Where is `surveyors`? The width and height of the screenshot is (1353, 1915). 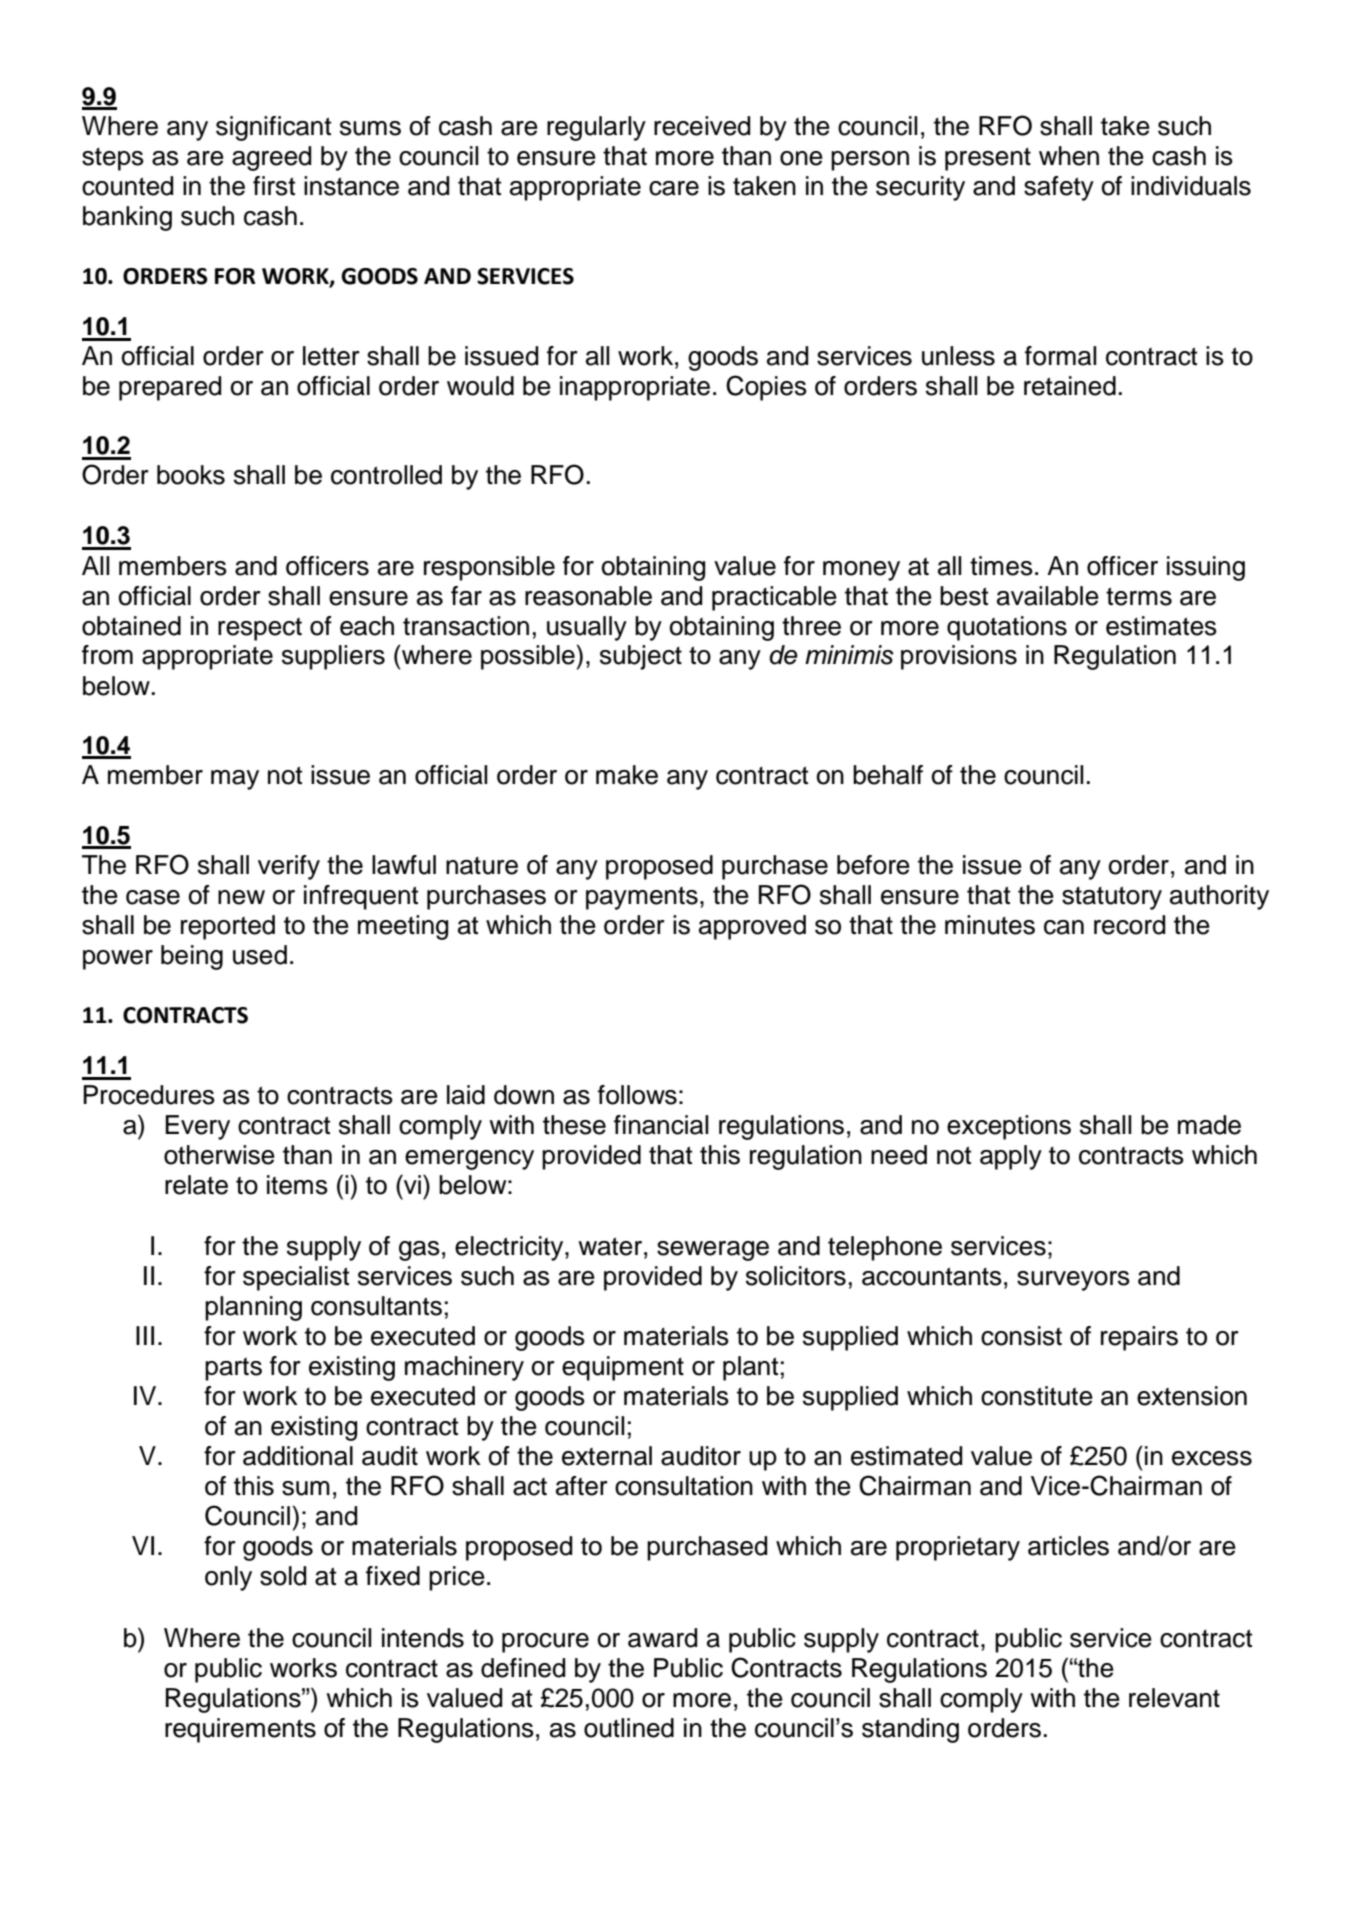
surveyors is located at coordinates (1073, 1281).
